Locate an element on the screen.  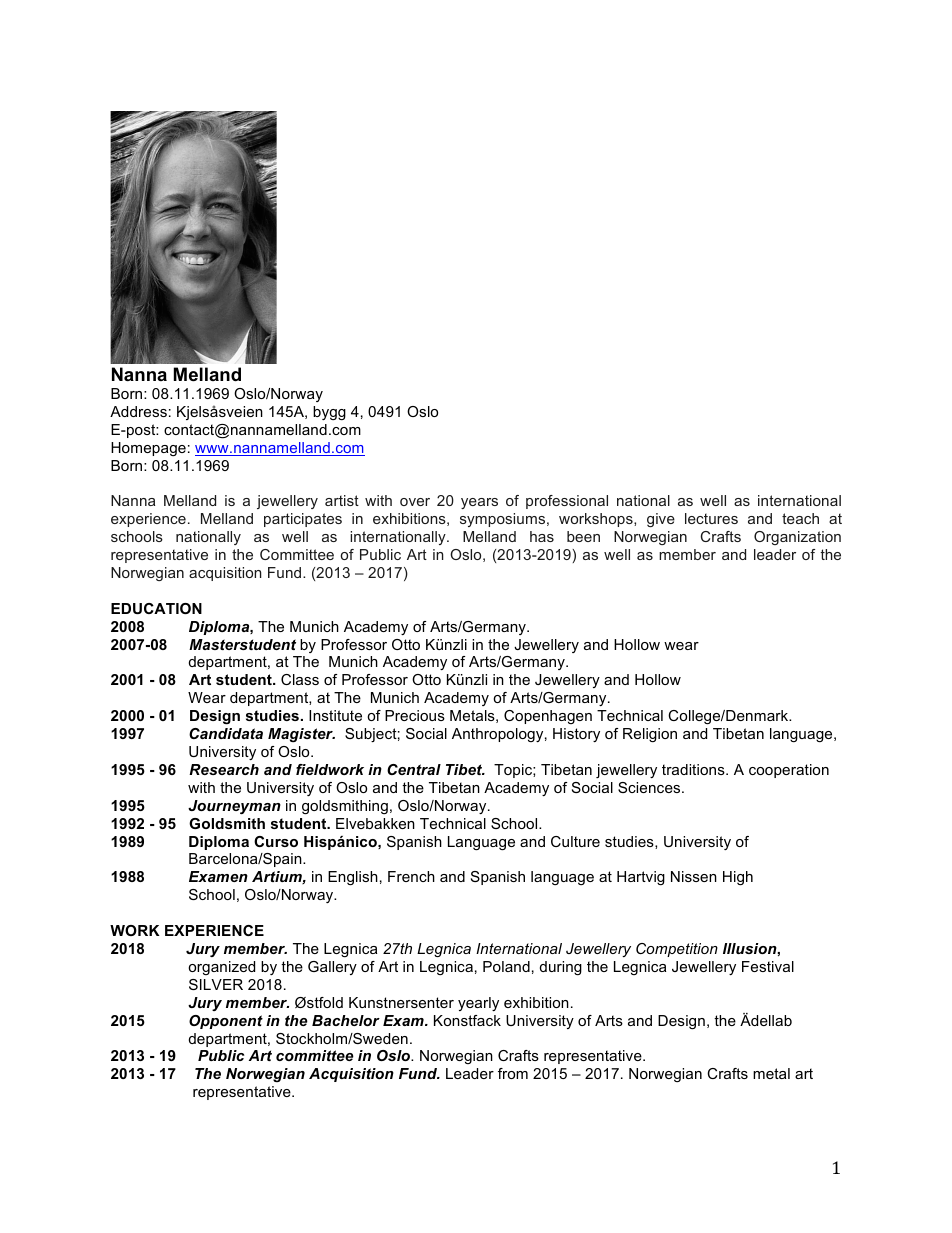
French is located at coordinates (411, 876).
